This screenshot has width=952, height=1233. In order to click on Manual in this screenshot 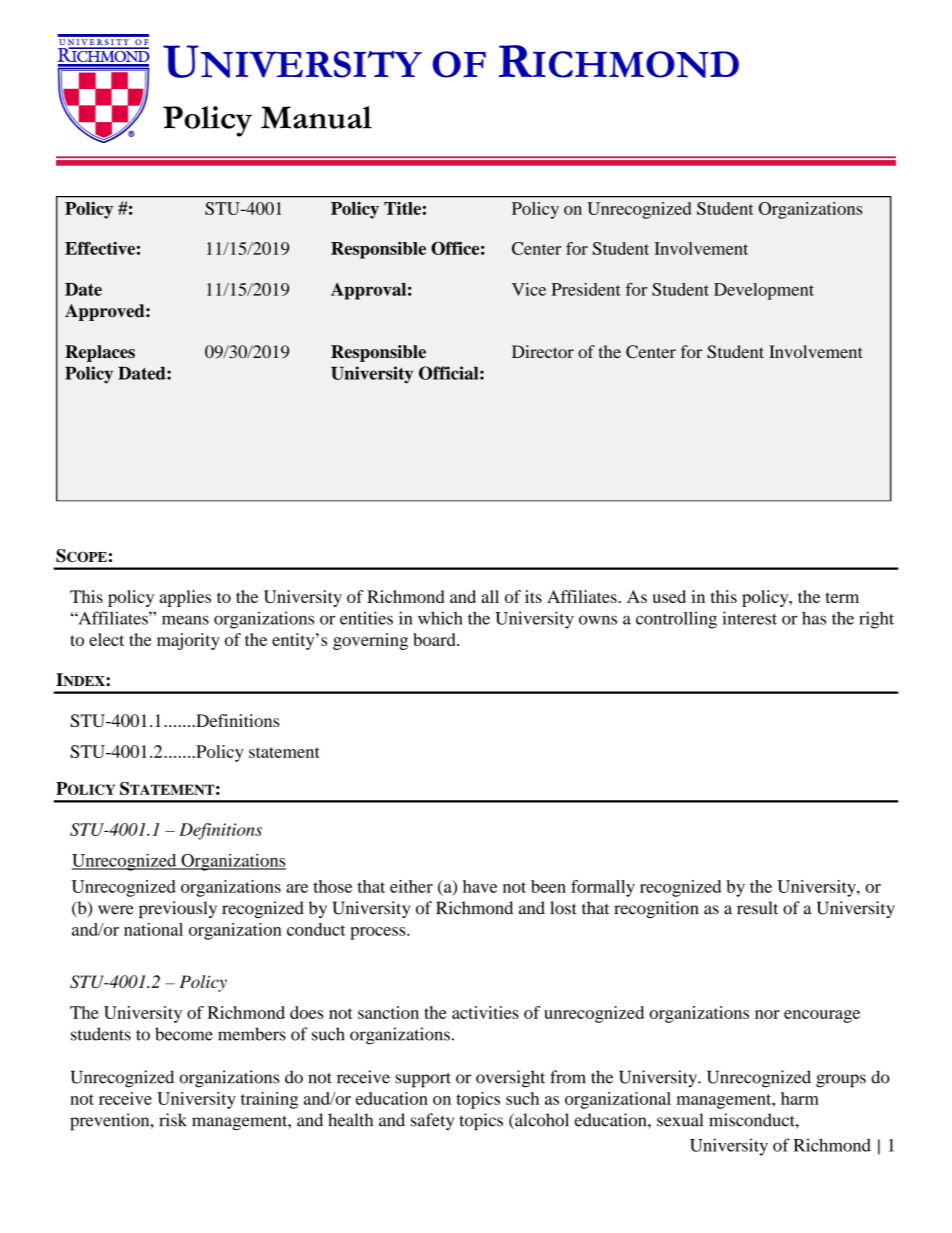, I will do `click(316, 117)`.
